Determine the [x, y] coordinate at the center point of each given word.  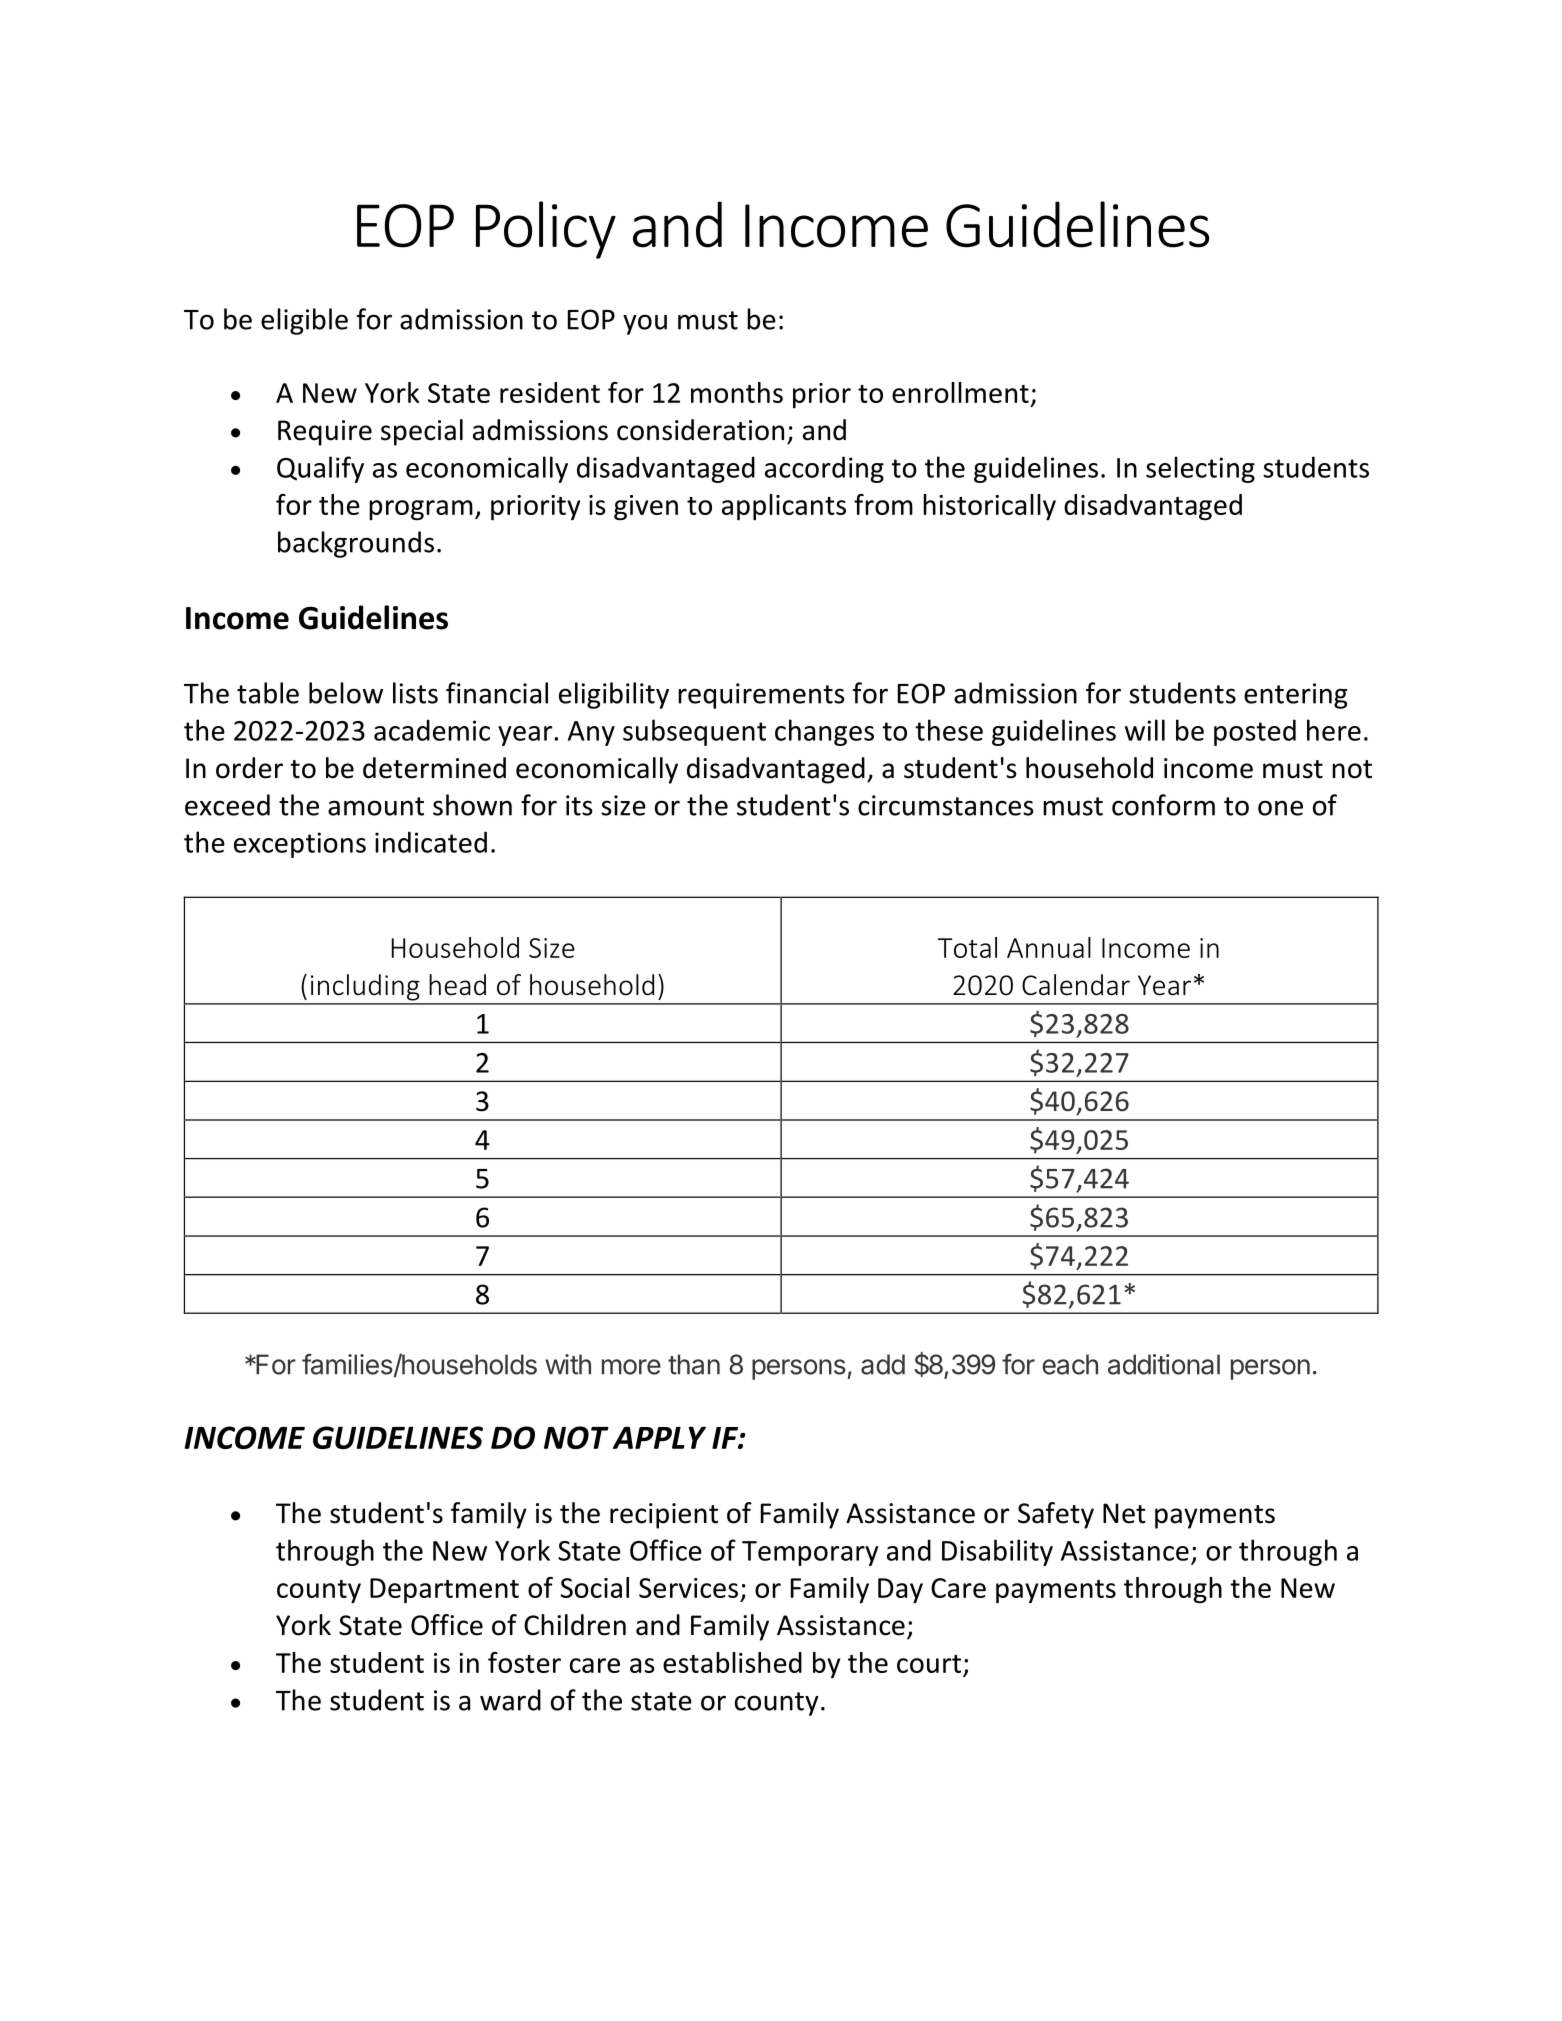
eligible [304, 321]
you [645, 324]
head [457, 985]
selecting [1200, 469]
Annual [1049, 947]
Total [967, 947]
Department [444, 1590]
